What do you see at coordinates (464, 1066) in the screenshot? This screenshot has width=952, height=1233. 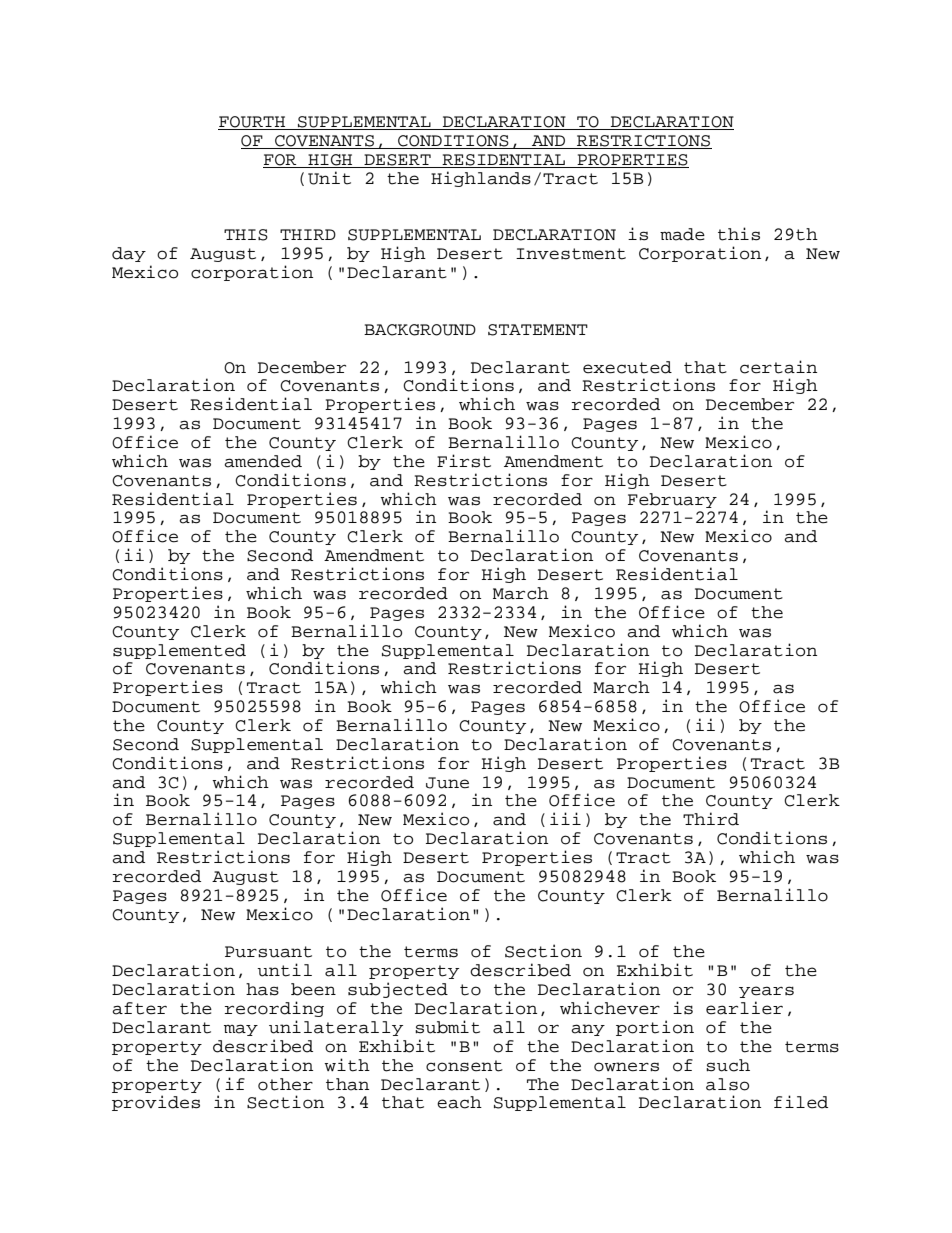 I see `consent` at bounding box center [464, 1066].
